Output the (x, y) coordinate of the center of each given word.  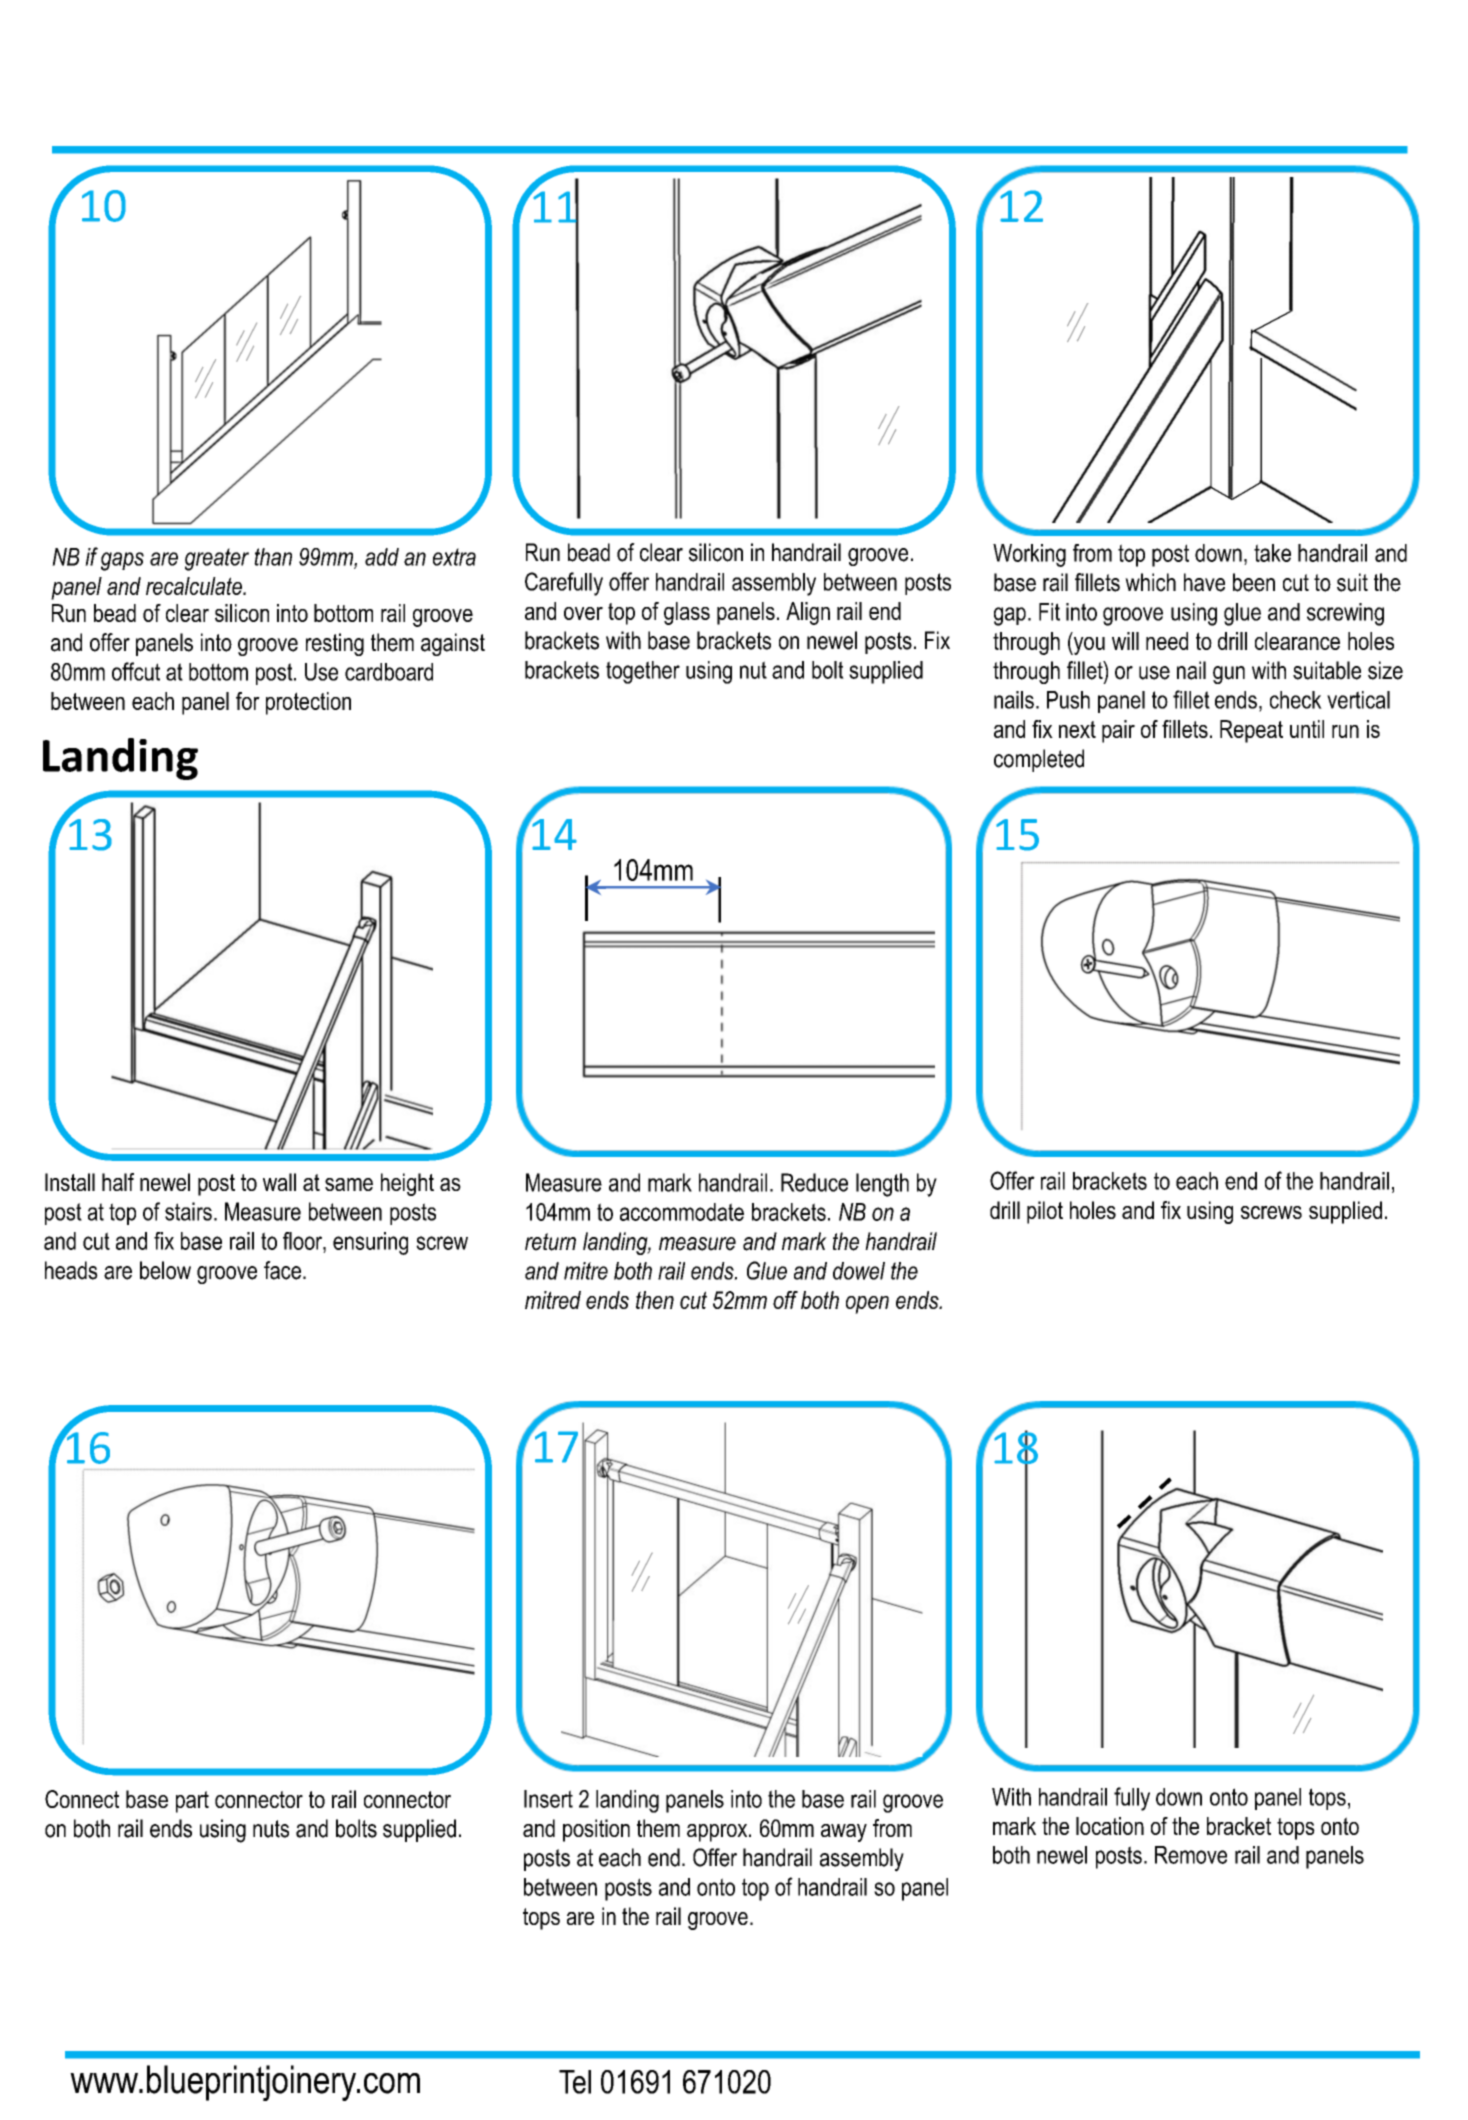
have (1204, 582)
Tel (575, 2082)
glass (687, 613)
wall (279, 1182)
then (655, 1300)
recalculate (195, 586)
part (192, 1802)
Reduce (814, 1182)
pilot (1045, 1212)
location (1110, 1826)
